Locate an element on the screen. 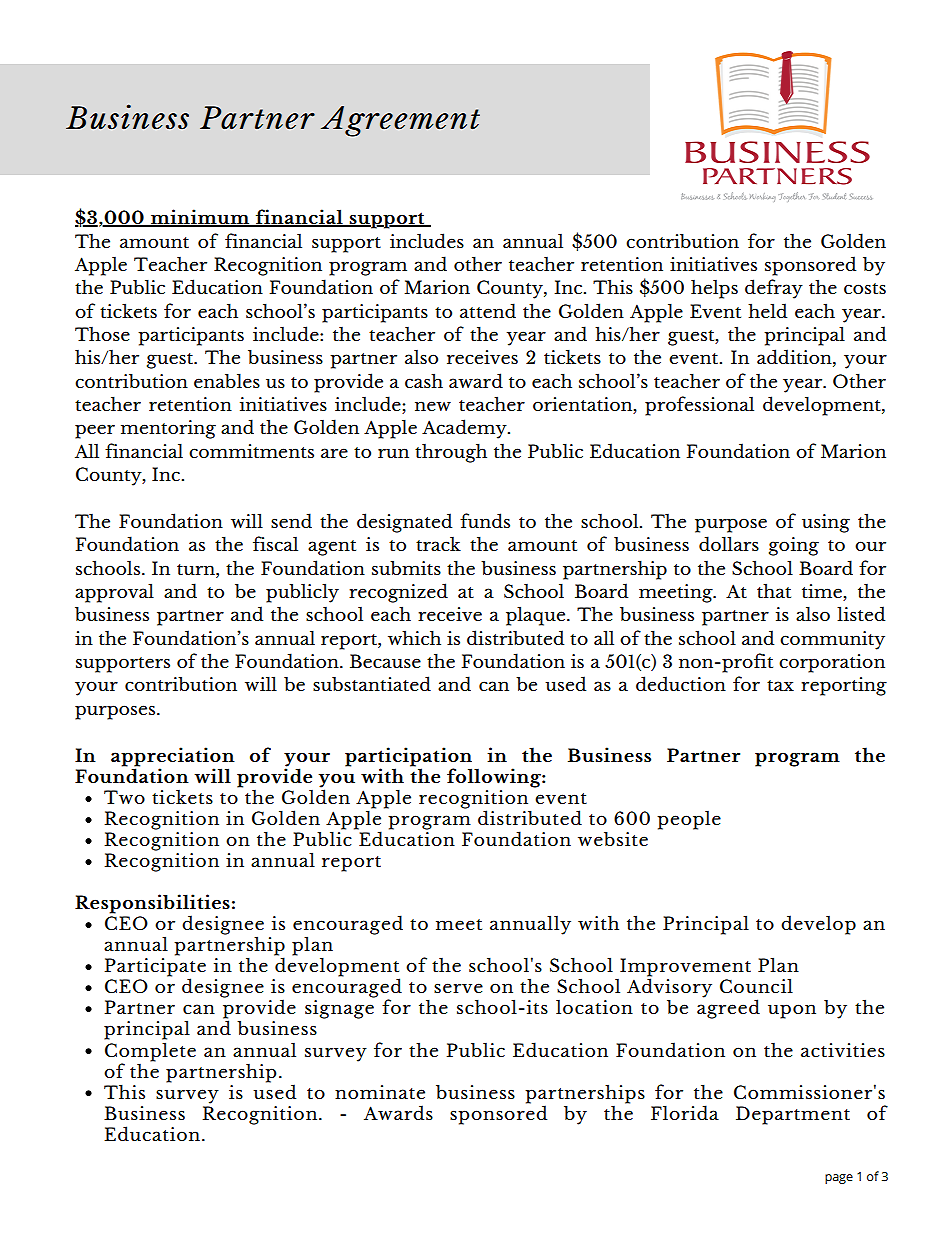 The width and height of the screenshot is (952, 1233). More is located at coordinates (241, 843).
